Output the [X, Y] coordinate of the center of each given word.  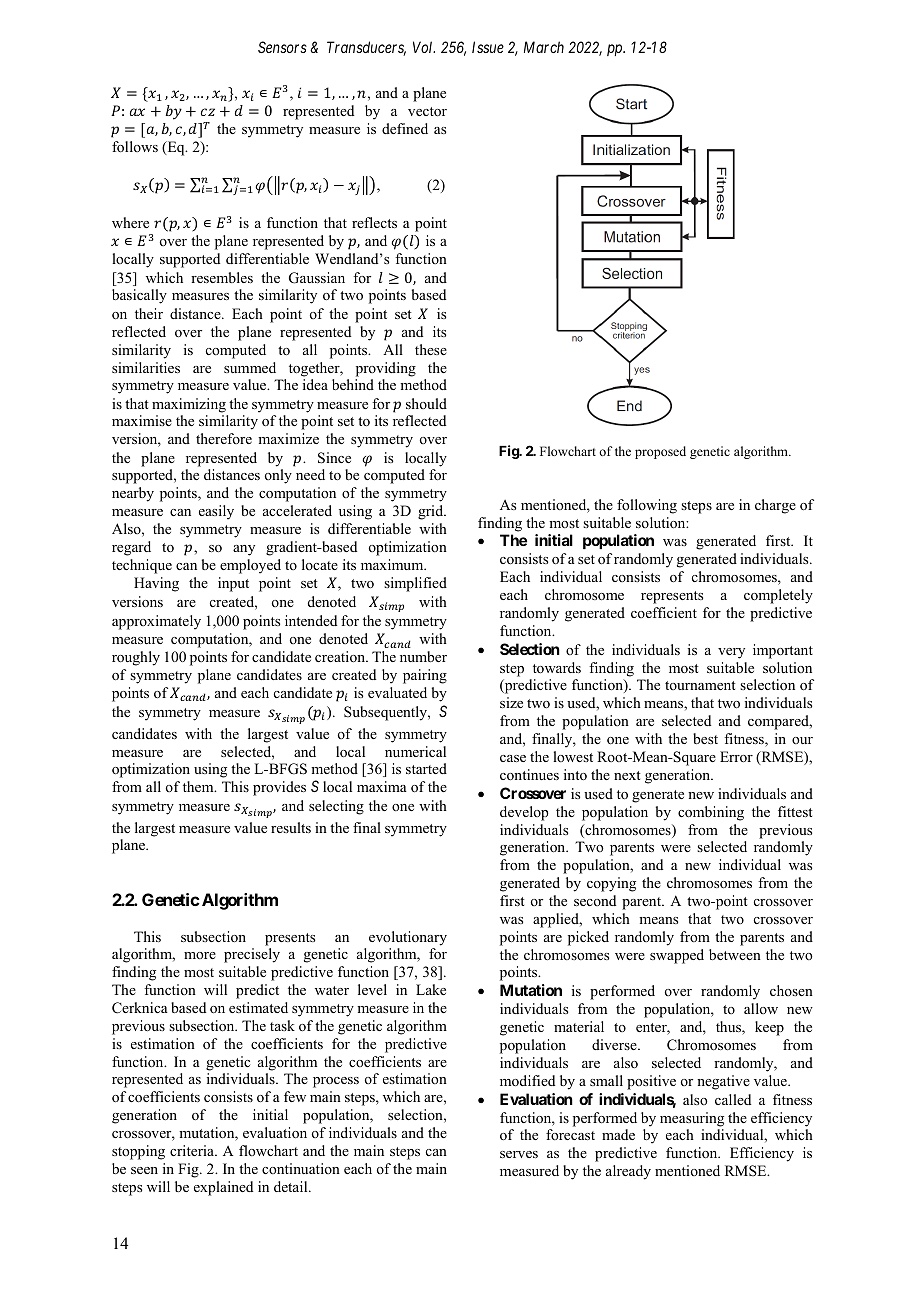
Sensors [282, 47]
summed [250, 367]
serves [519, 1154]
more [200, 955]
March [544, 47]
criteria [193, 1150]
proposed [660, 452]
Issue [488, 47]
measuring [692, 1119]
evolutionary [408, 938]
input [233, 584]
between [735, 954]
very [731, 653]
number [423, 656]
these [431, 349]
